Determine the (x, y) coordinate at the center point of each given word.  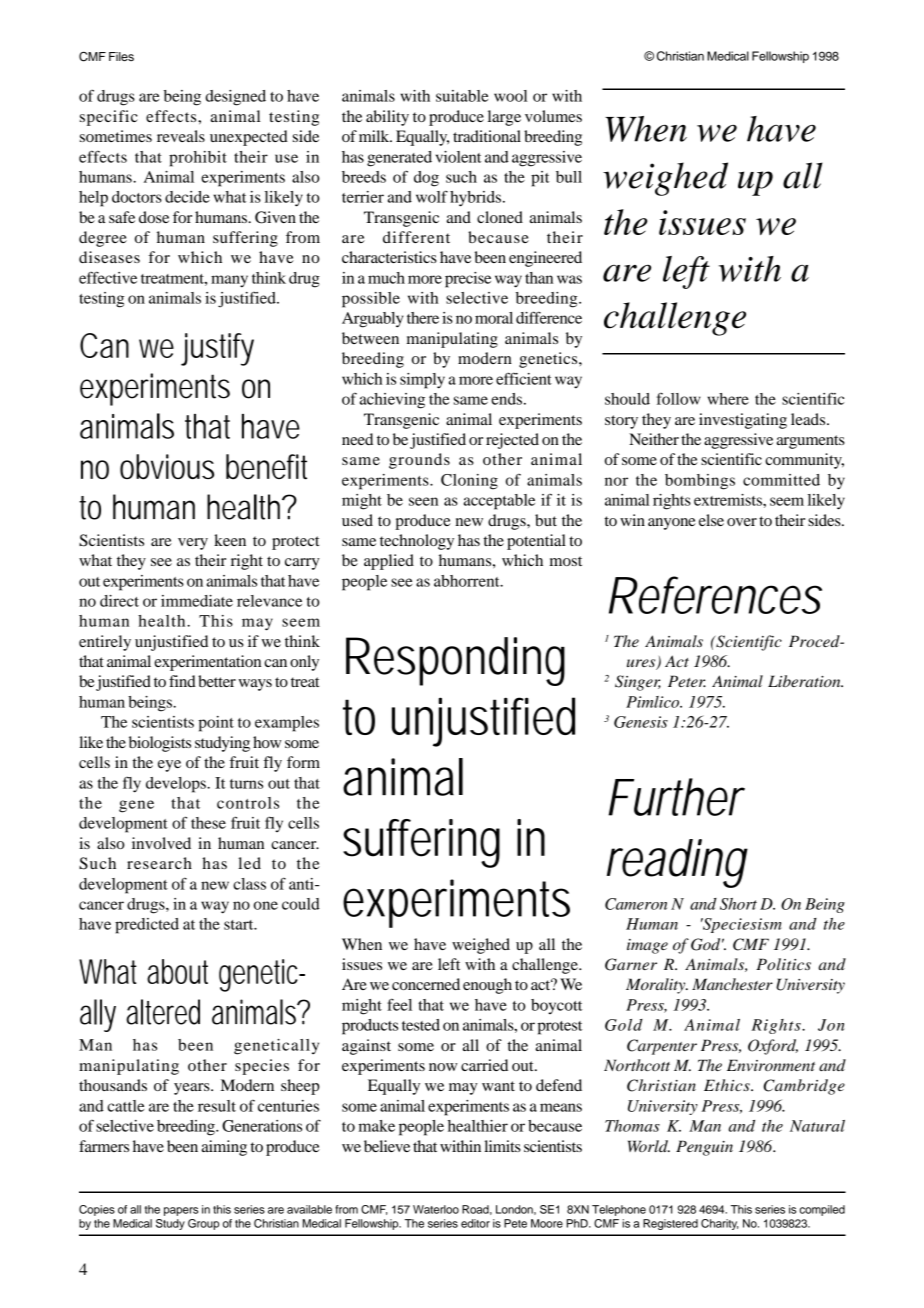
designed (235, 98)
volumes (553, 116)
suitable (462, 96)
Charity (720, 1224)
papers (181, 1211)
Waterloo (436, 1209)
